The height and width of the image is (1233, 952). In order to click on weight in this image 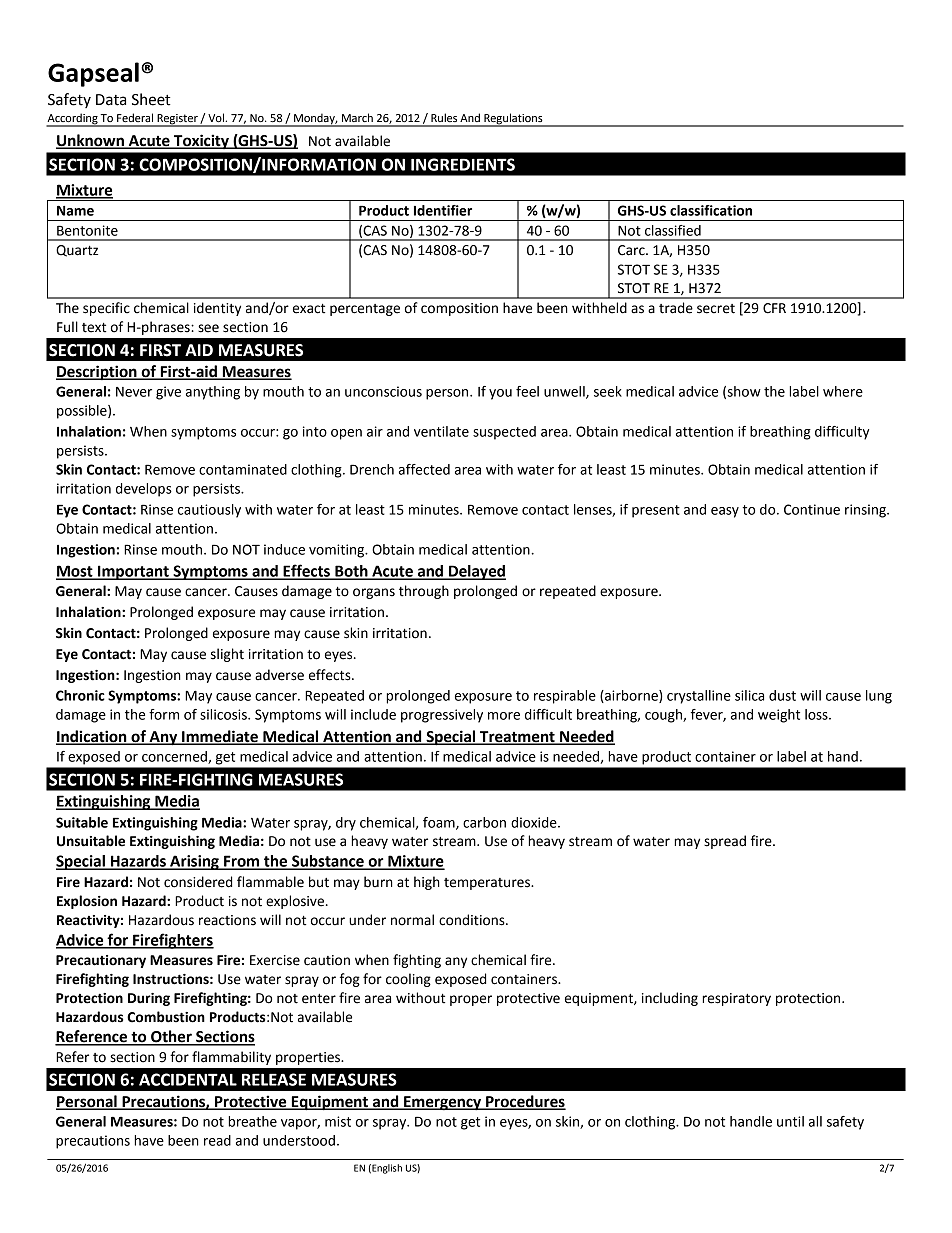, I will do `click(779, 716)`.
